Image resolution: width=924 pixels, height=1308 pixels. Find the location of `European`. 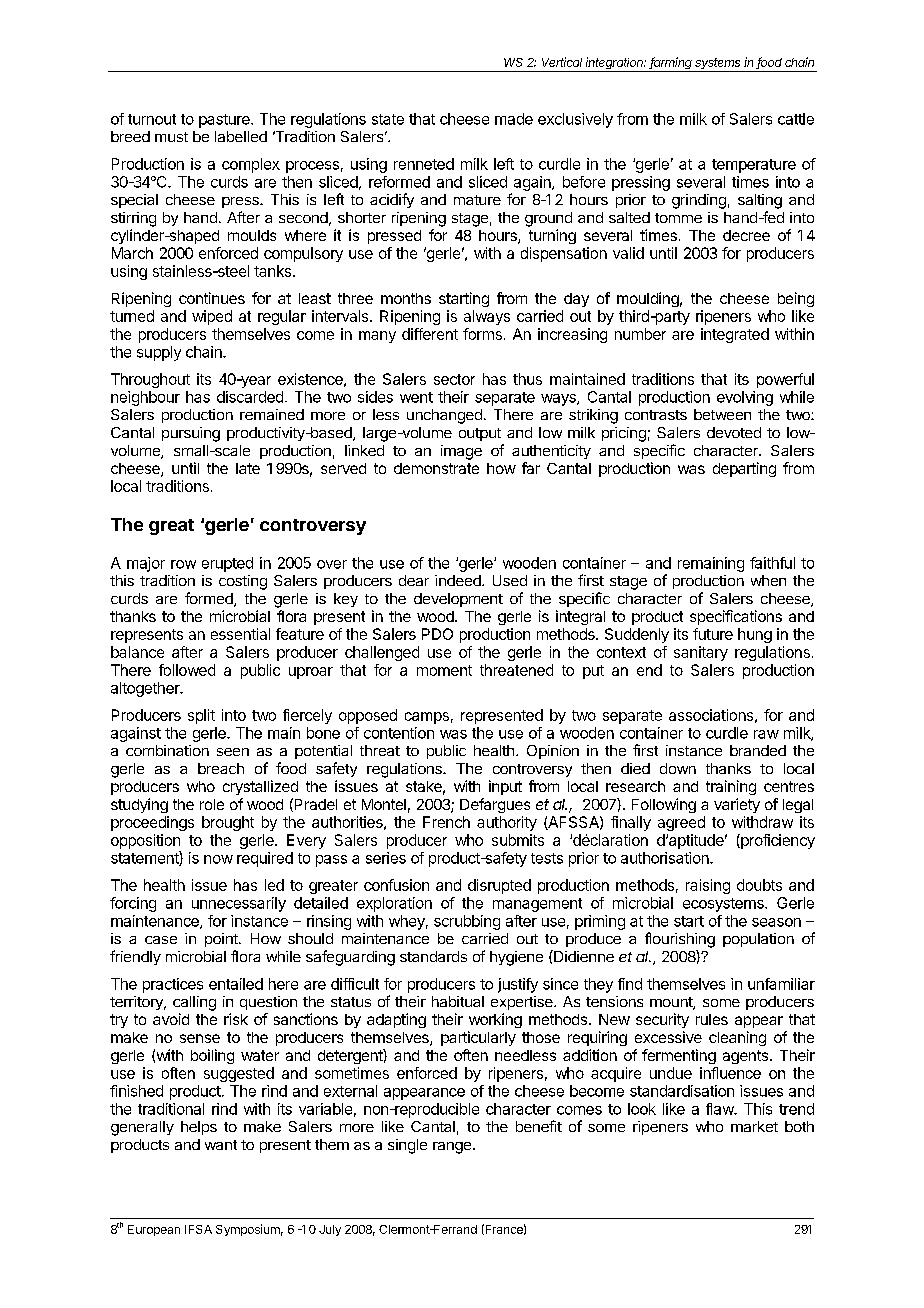

European is located at coordinates (154, 1230).
